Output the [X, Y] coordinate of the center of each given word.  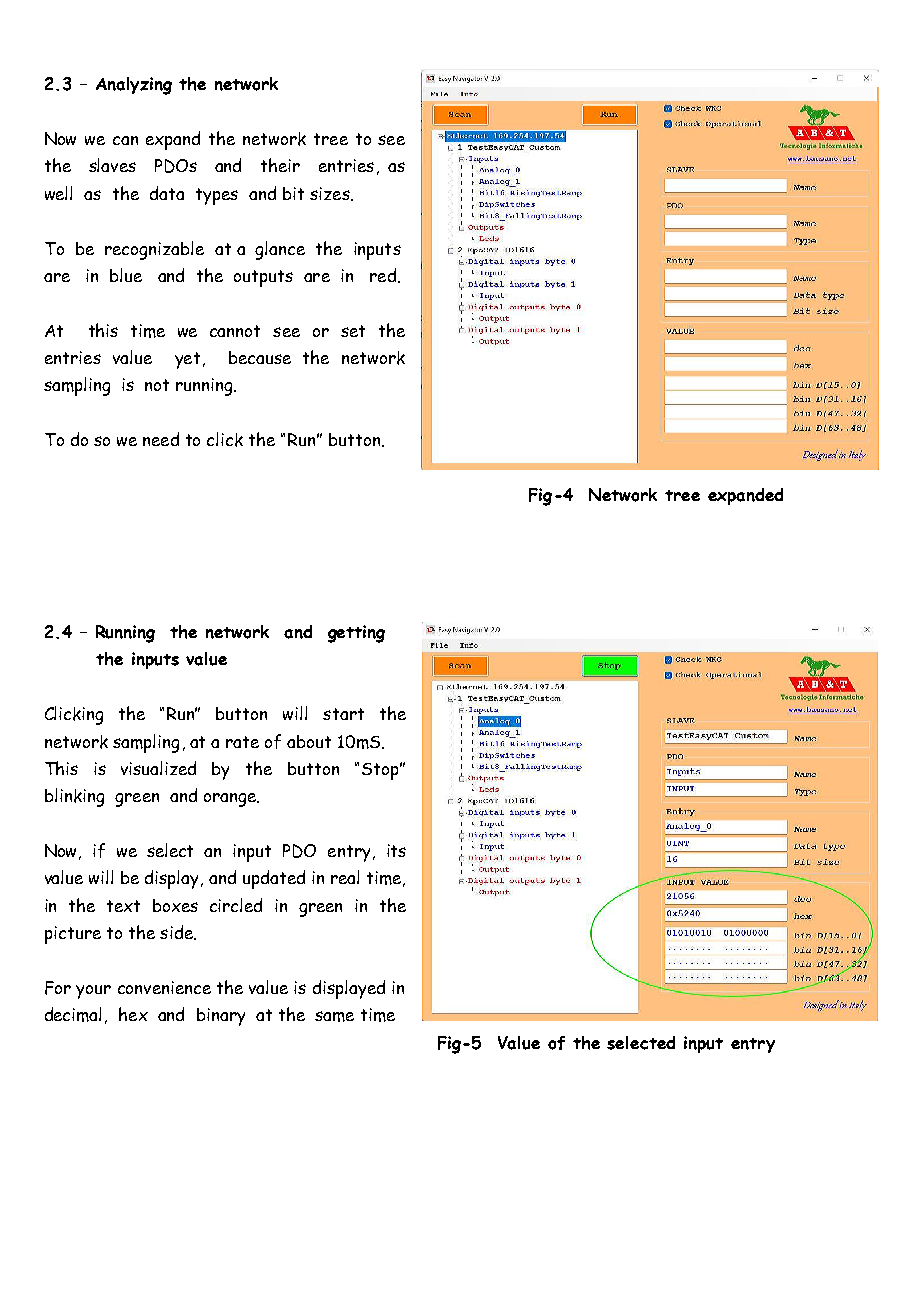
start [343, 714]
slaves [112, 165]
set [353, 331]
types [217, 196]
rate [242, 742]
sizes [331, 194]
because [260, 357]
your [93, 992]
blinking [74, 797]
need [161, 439]
